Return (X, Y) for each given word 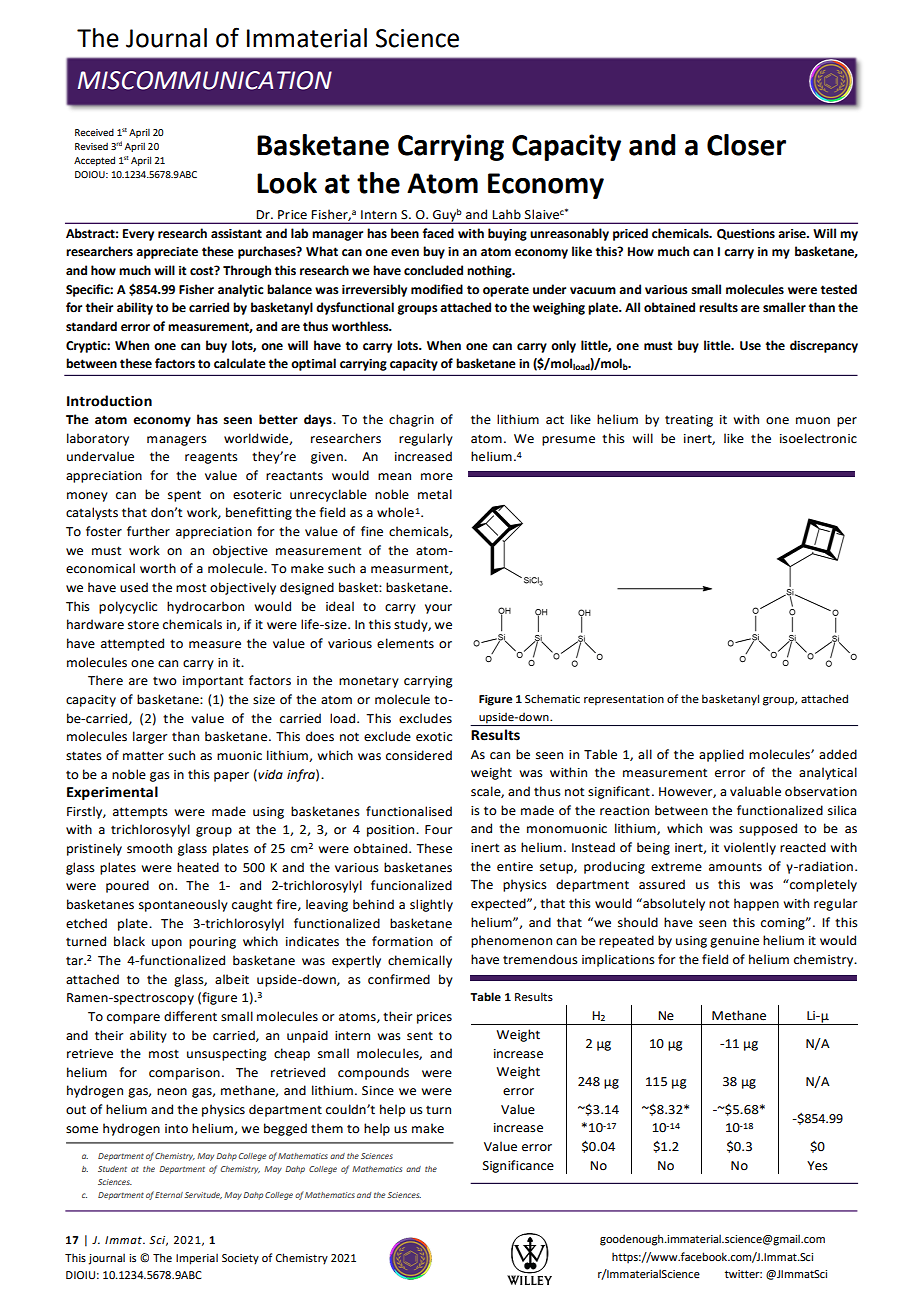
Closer (746, 145)
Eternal (169, 1195)
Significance (518, 1166)
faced (438, 233)
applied (721, 755)
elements (405, 643)
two (165, 681)
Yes (817, 1166)
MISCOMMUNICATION (205, 80)
